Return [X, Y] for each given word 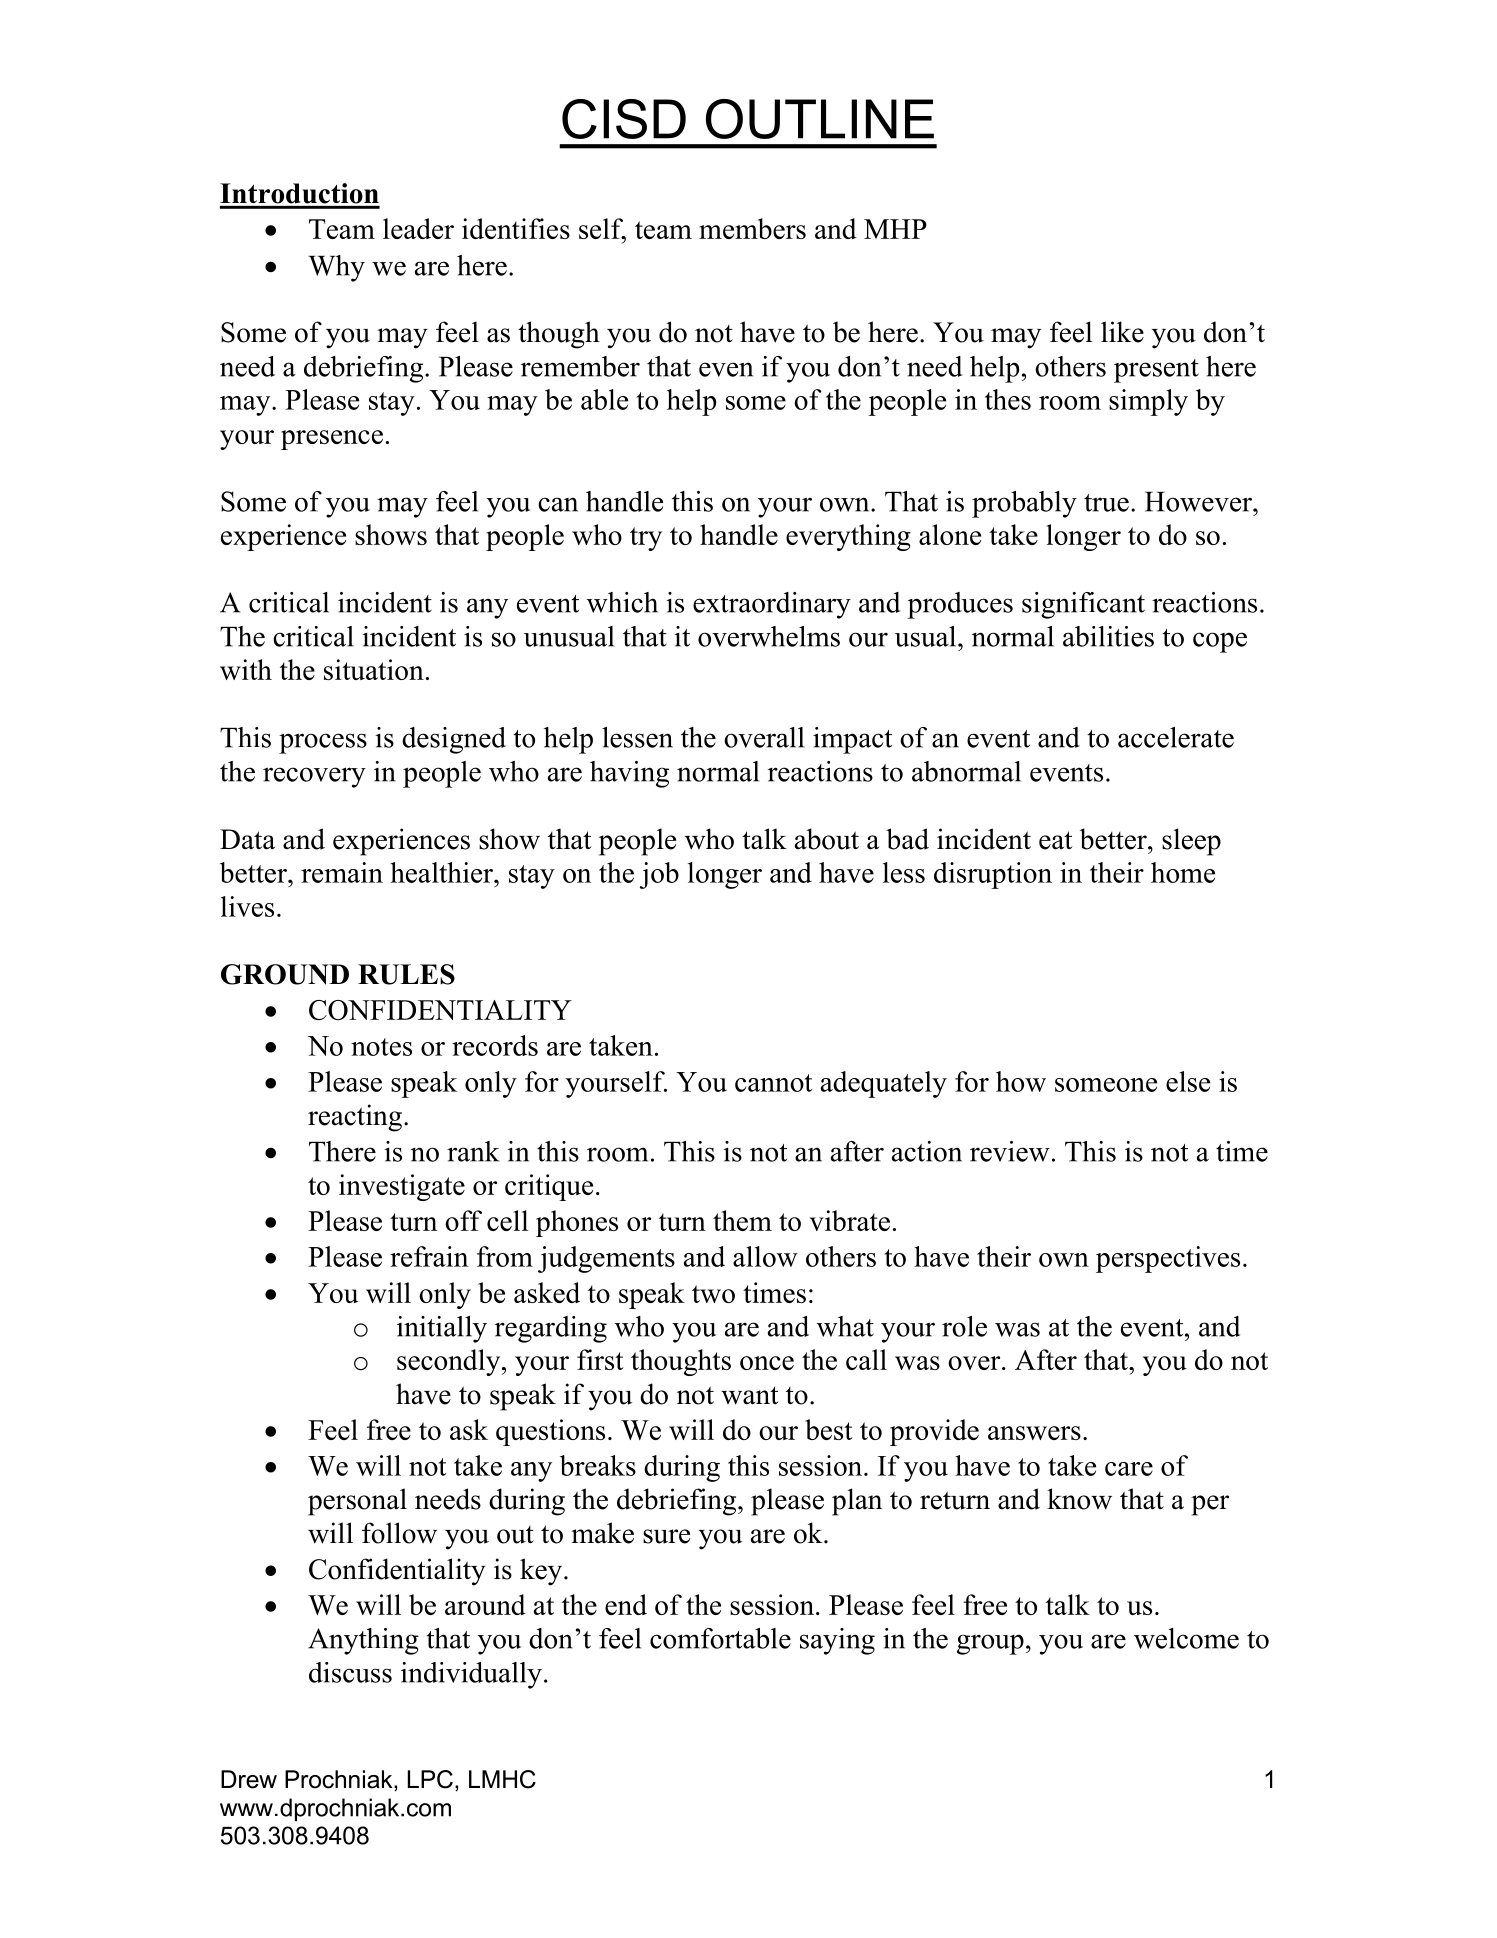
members [752, 228]
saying [837, 1641]
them [742, 1220]
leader [418, 228]
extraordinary [772, 605]
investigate [402, 1187]
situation [374, 669]
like [1122, 332]
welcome [1186, 1638]
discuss [350, 1672]
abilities [1108, 636]
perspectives [1168, 1259]
